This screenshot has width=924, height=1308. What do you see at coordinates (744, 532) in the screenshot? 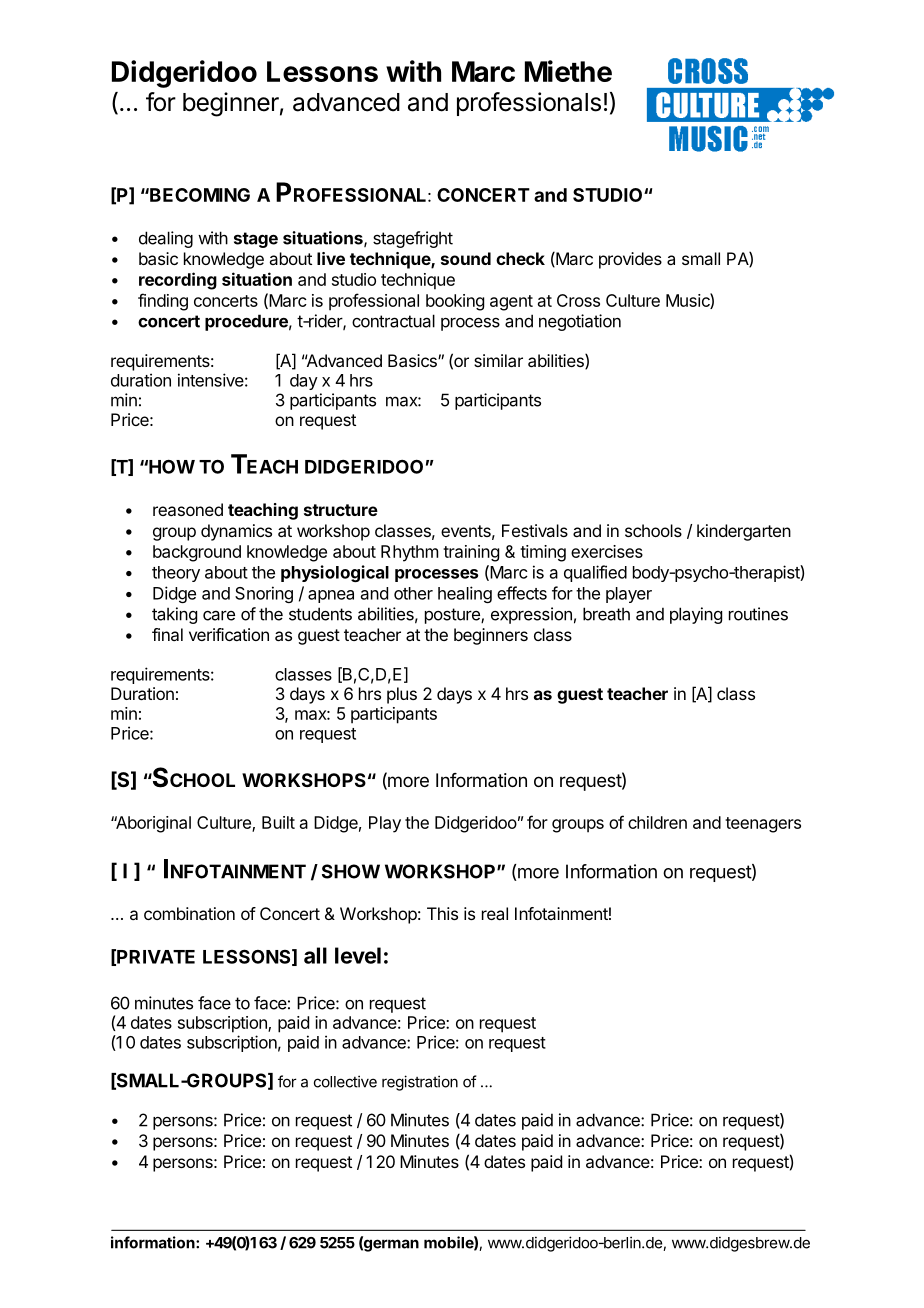
I see `kindergarten` at bounding box center [744, 532].
